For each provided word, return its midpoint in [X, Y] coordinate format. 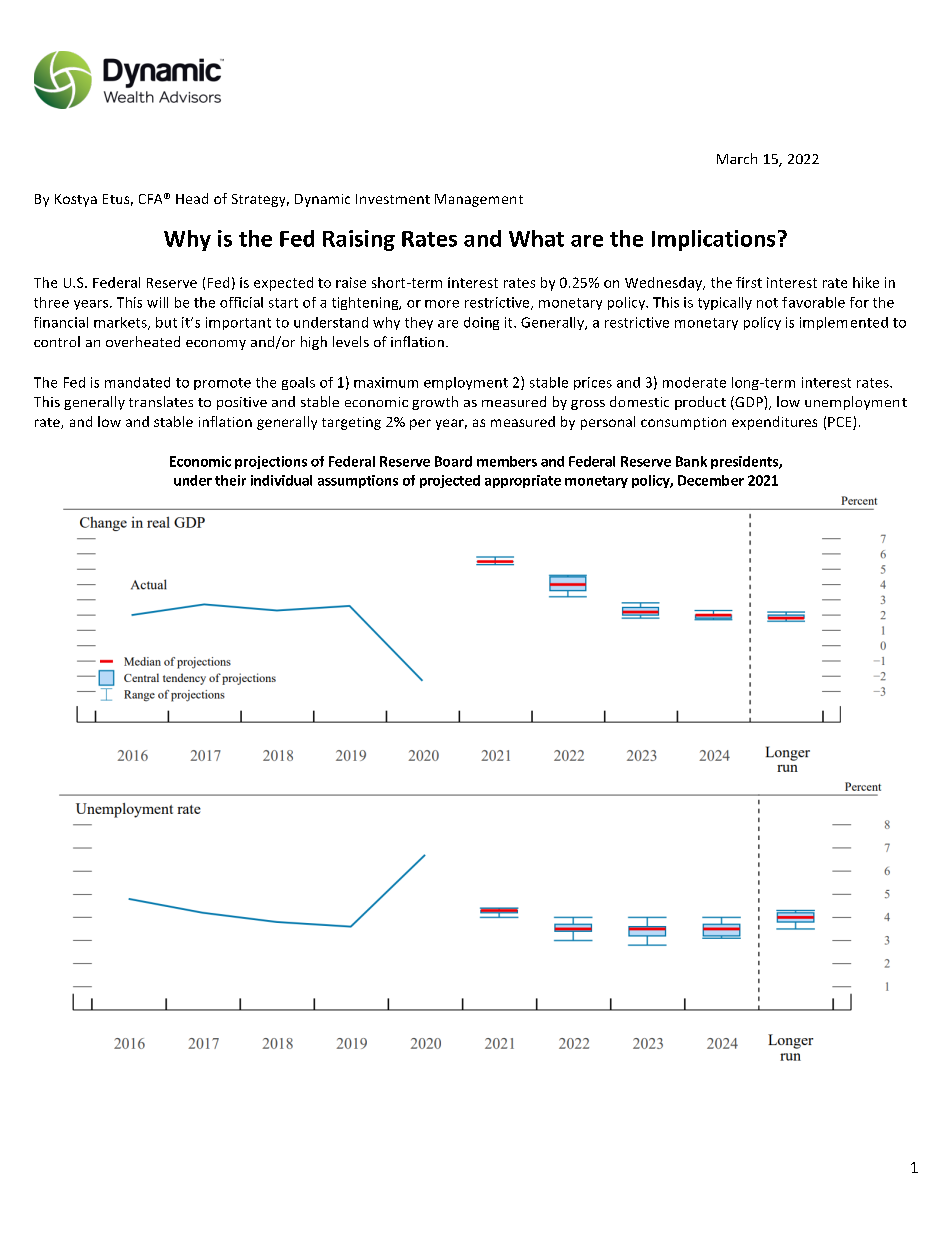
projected [450, 481]
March [737, 158]
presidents [745, 462]
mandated [137, 382]
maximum [386, 382]
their [230, 480]
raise [351, 282]
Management [479, 200]
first [749, 282]
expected [283, 284]
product [700, 403]
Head [192, 198]
